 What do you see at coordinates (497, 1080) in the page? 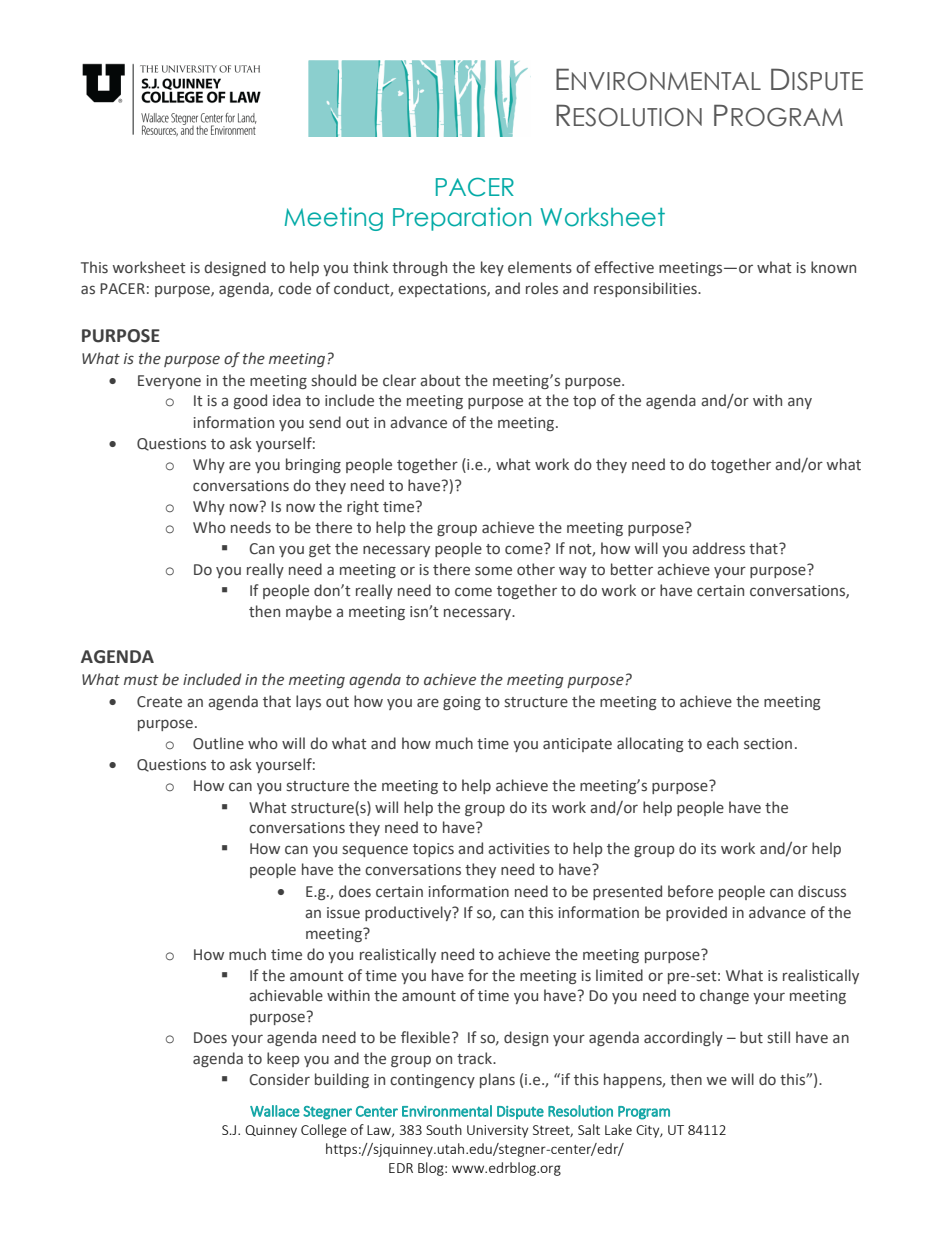
I see `plans` at bounding box center [497, 1080].
